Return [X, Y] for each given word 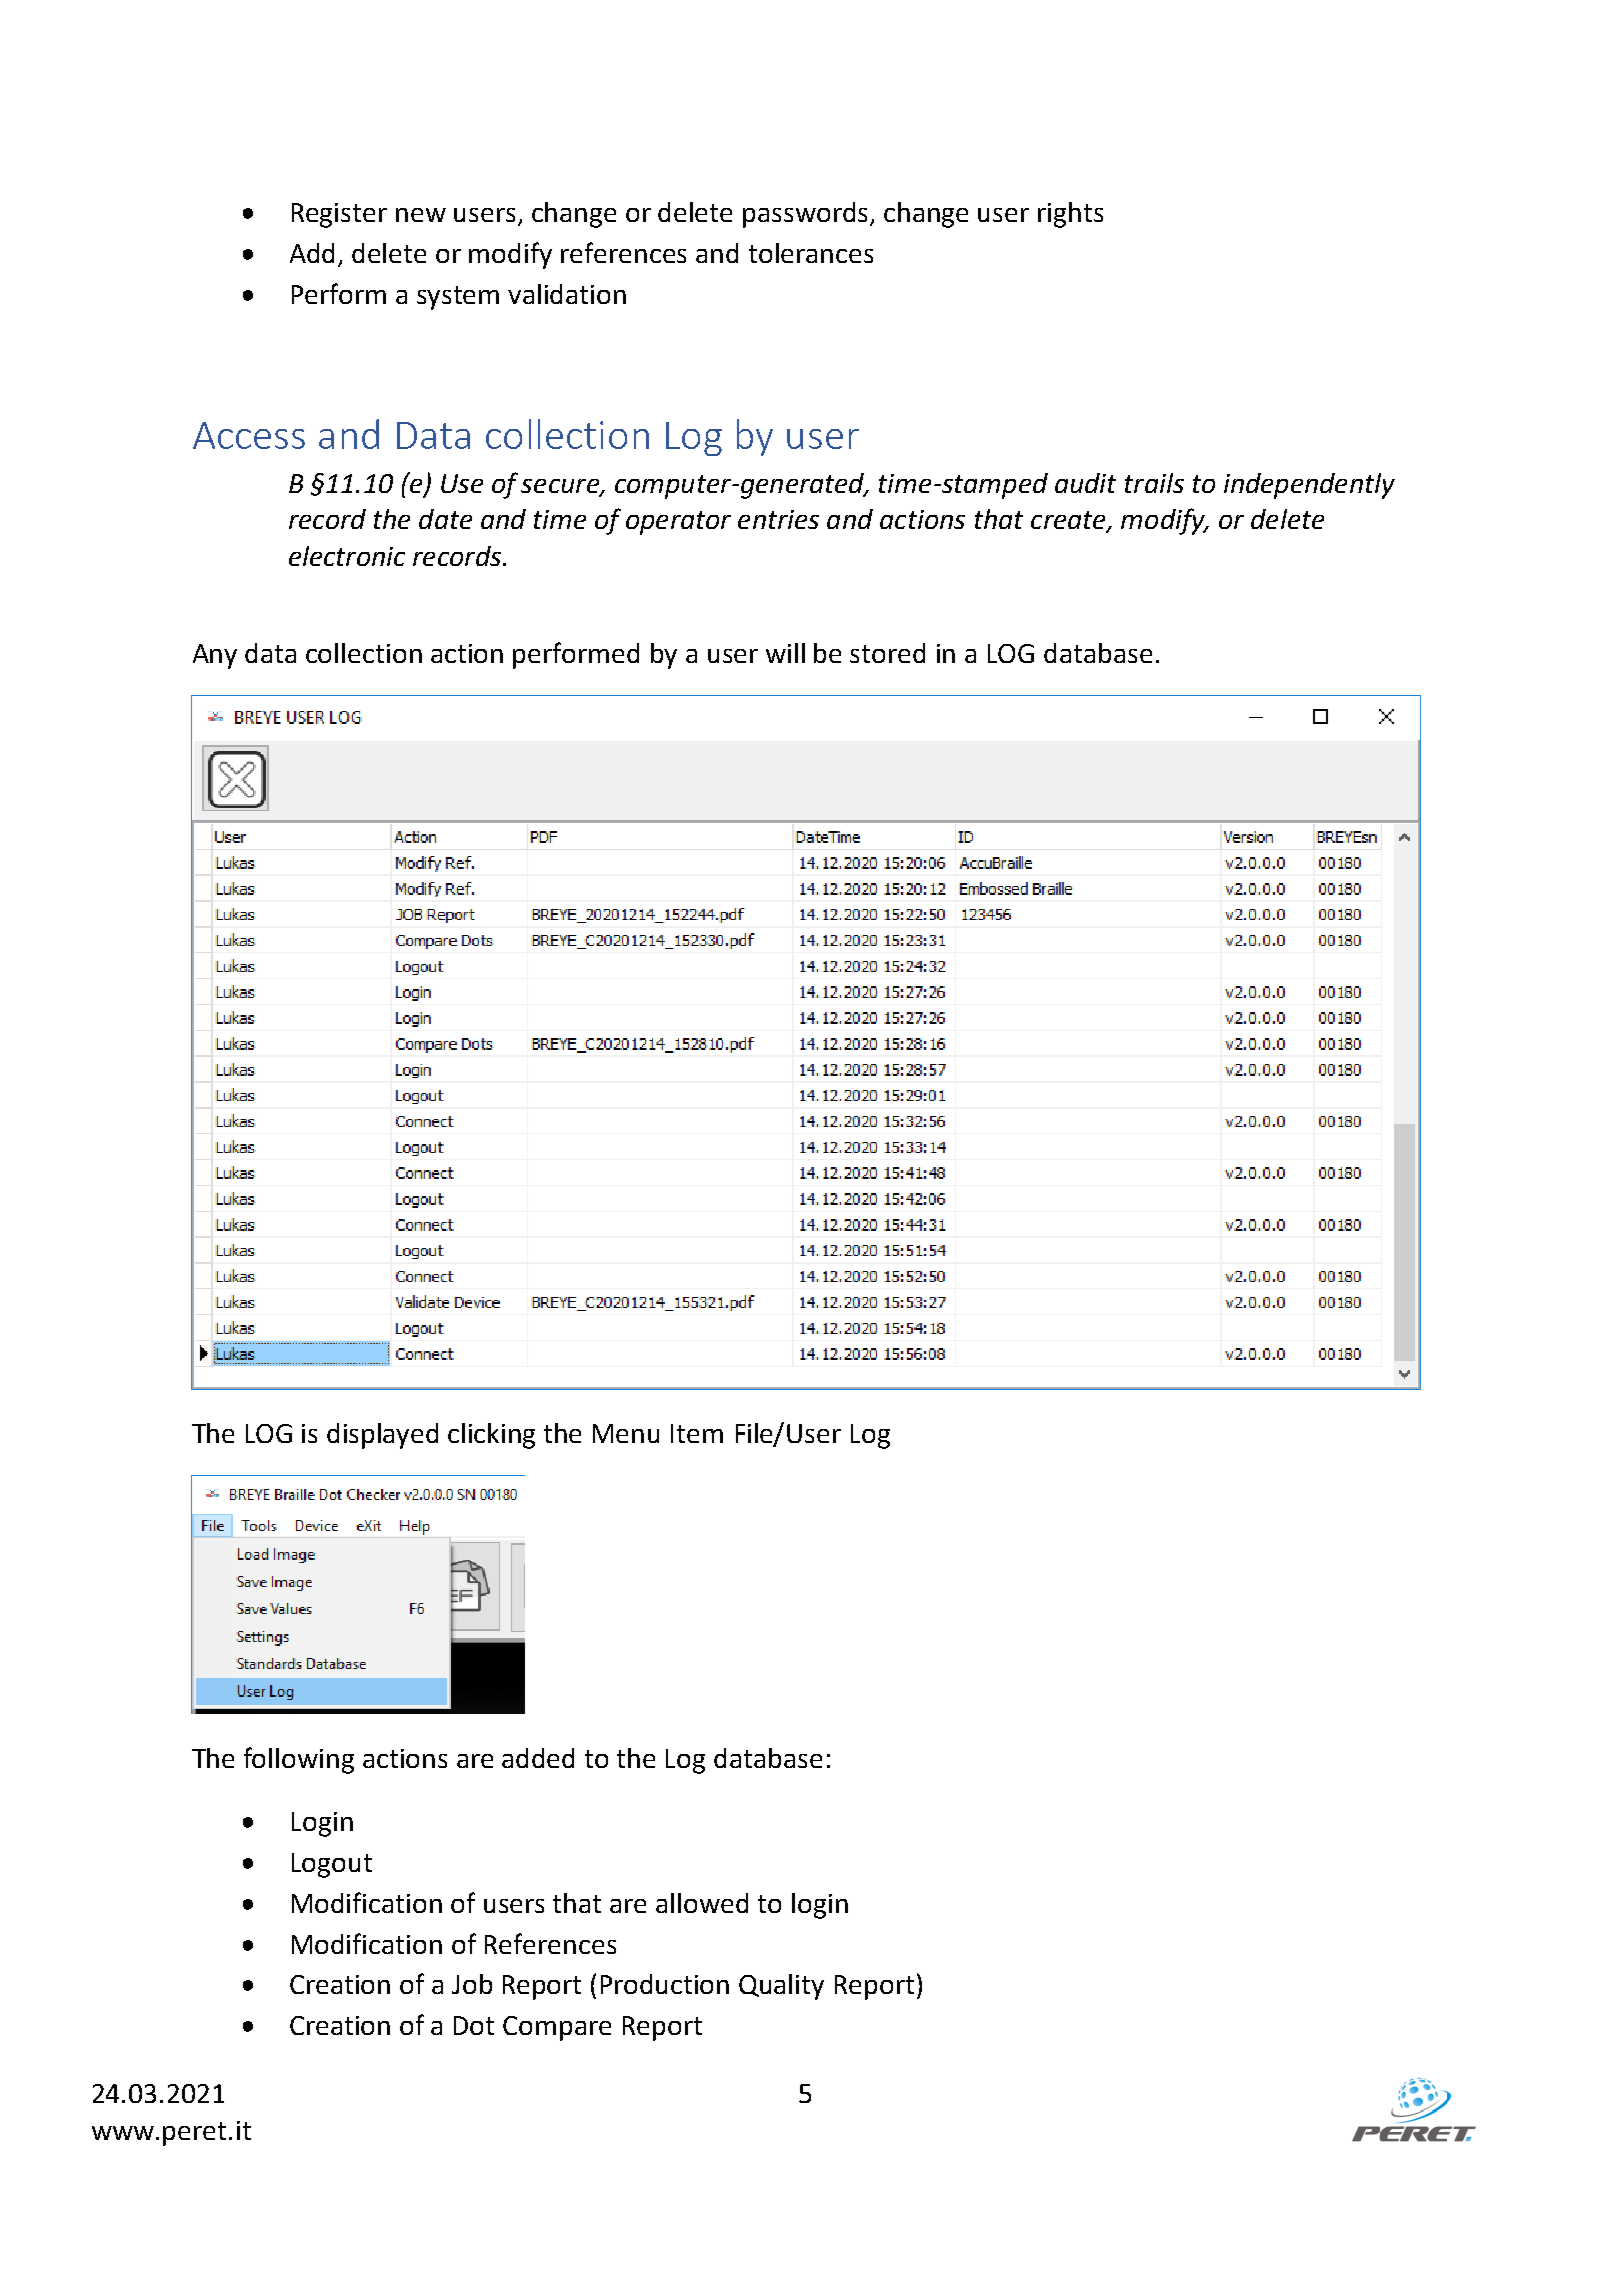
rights [1070, 215]
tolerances [811, 253]
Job [472, 1984]
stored [887, 653]
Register [339, 215]
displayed [382, 1436]
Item [697, 1433]
